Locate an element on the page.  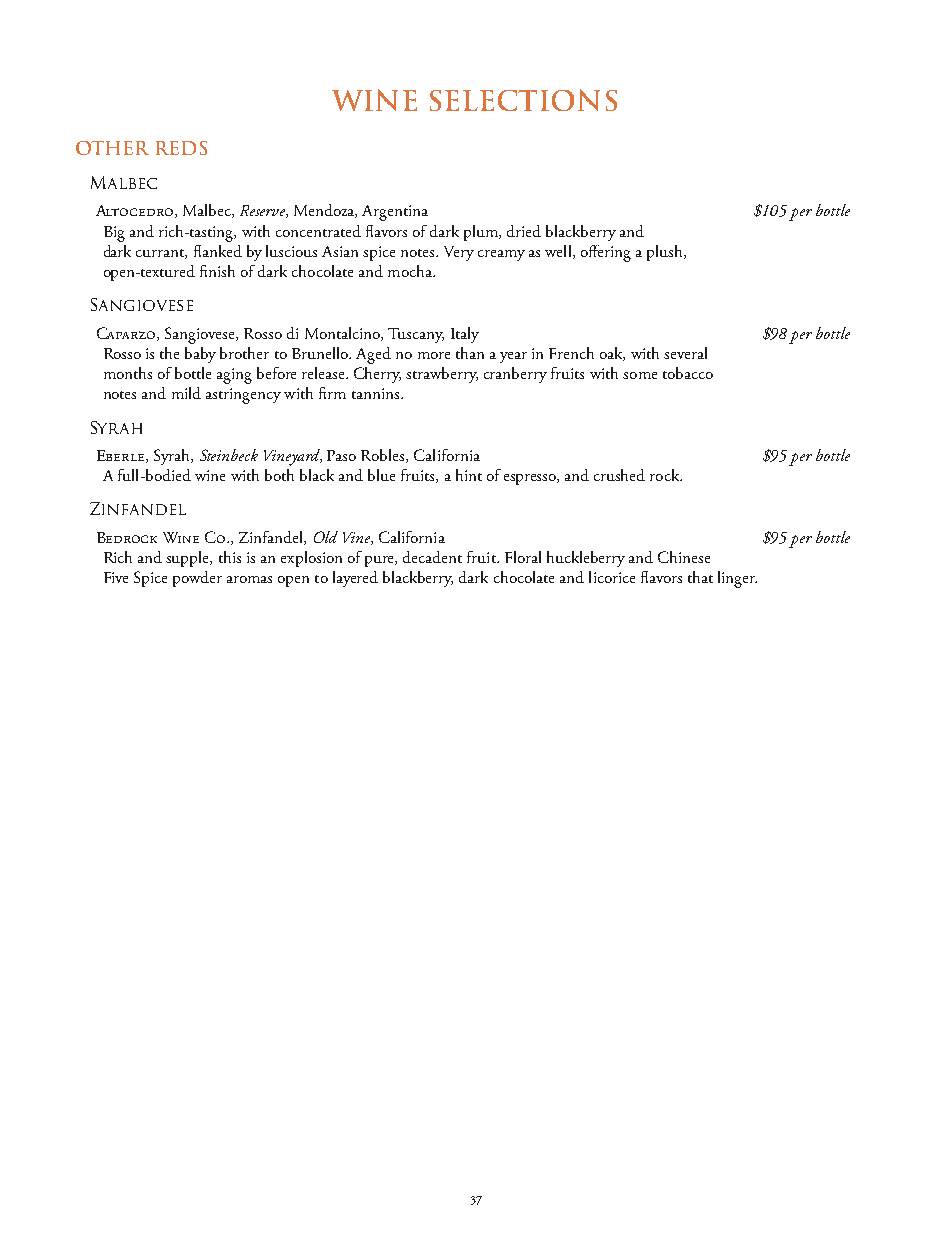
baby is located at coordinates (200, 355).
